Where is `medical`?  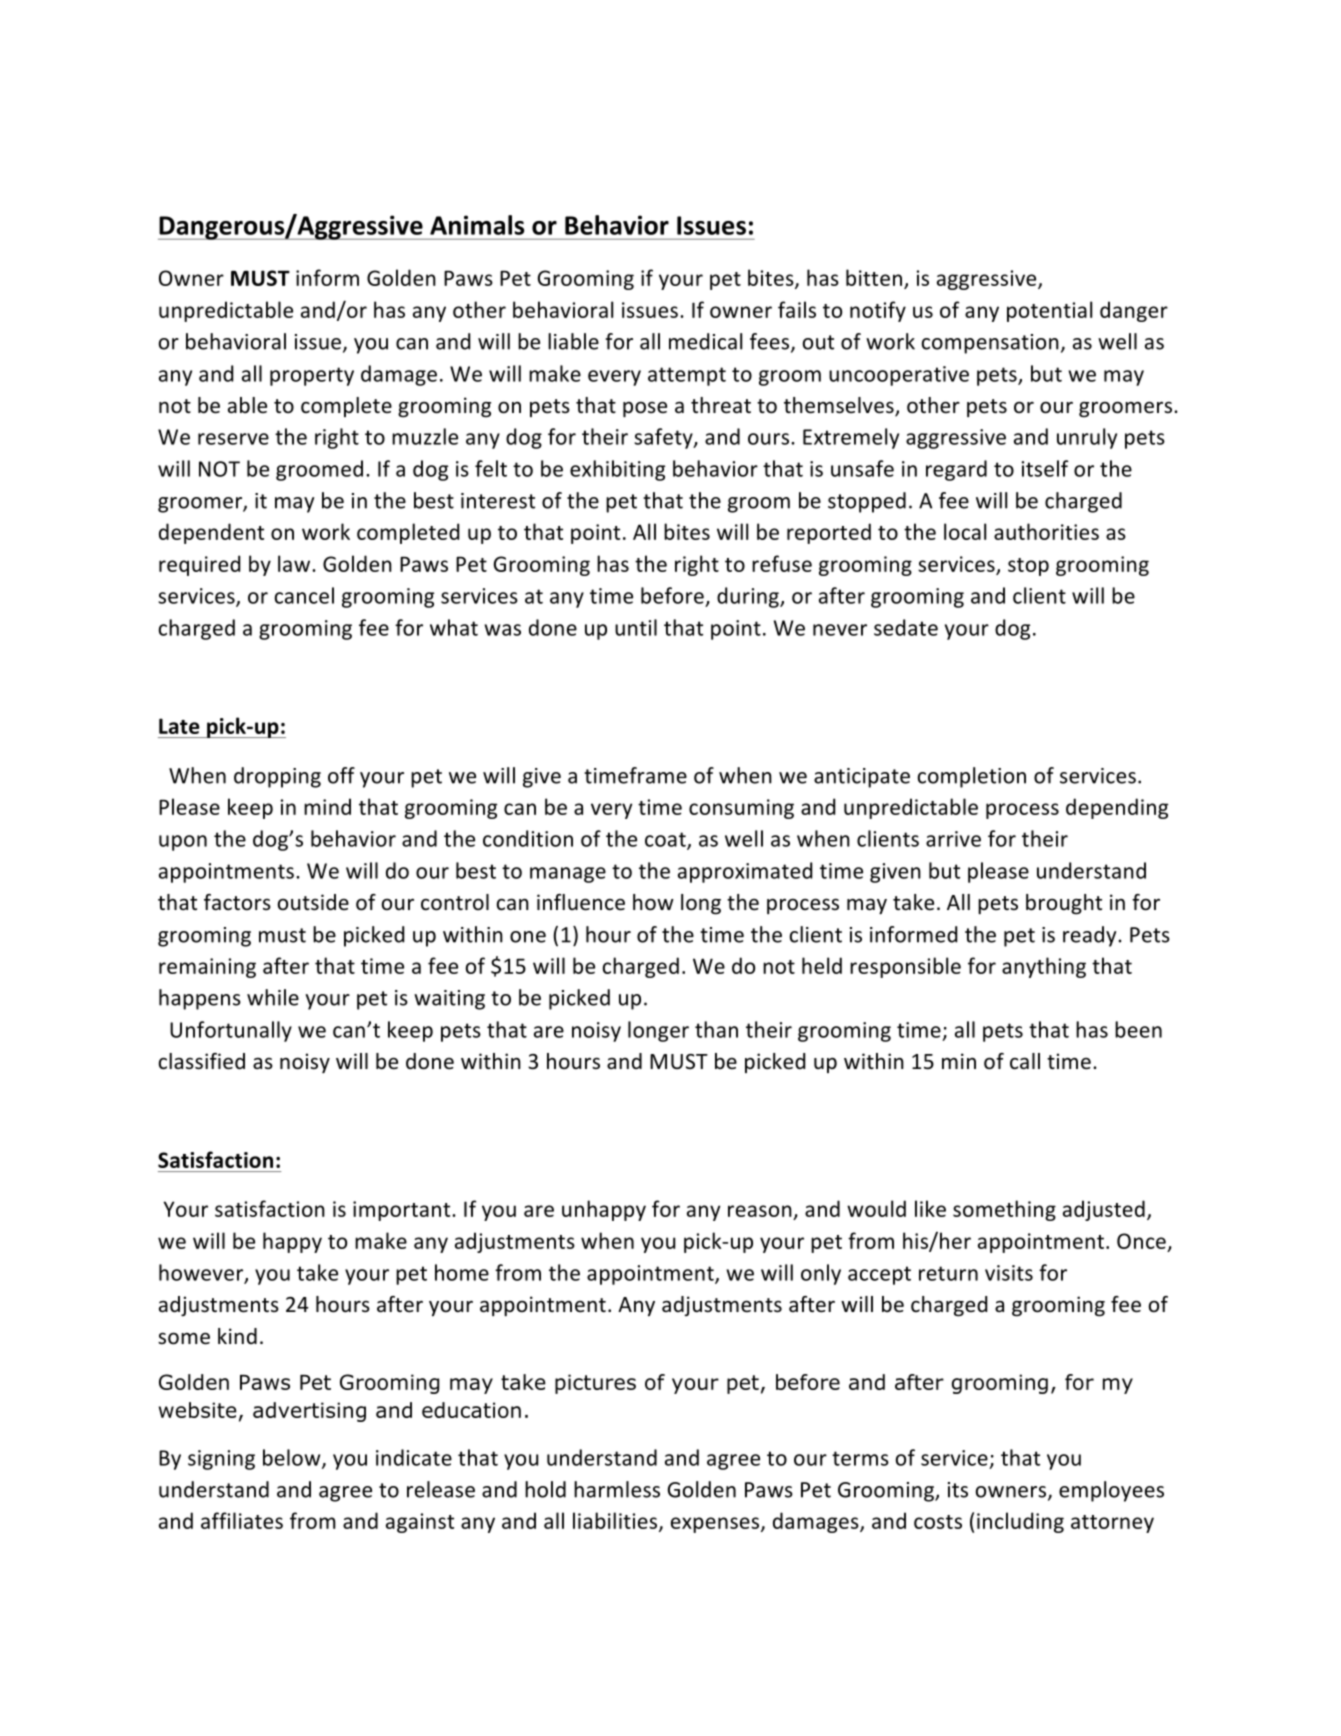 medical is located at coordinates (705, 341).
